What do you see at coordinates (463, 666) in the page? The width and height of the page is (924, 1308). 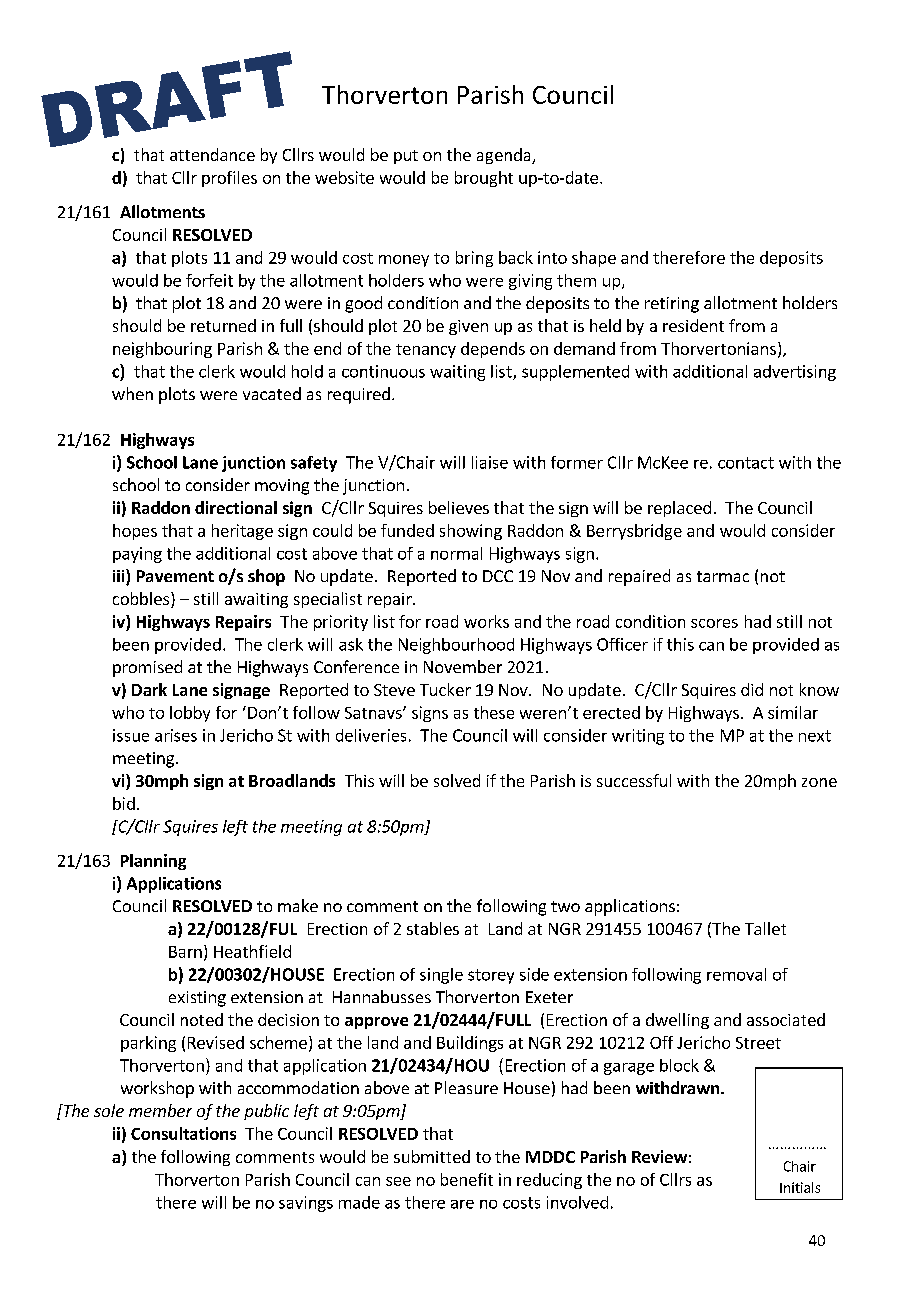 I see `November` at bounding box center [463, 666].
